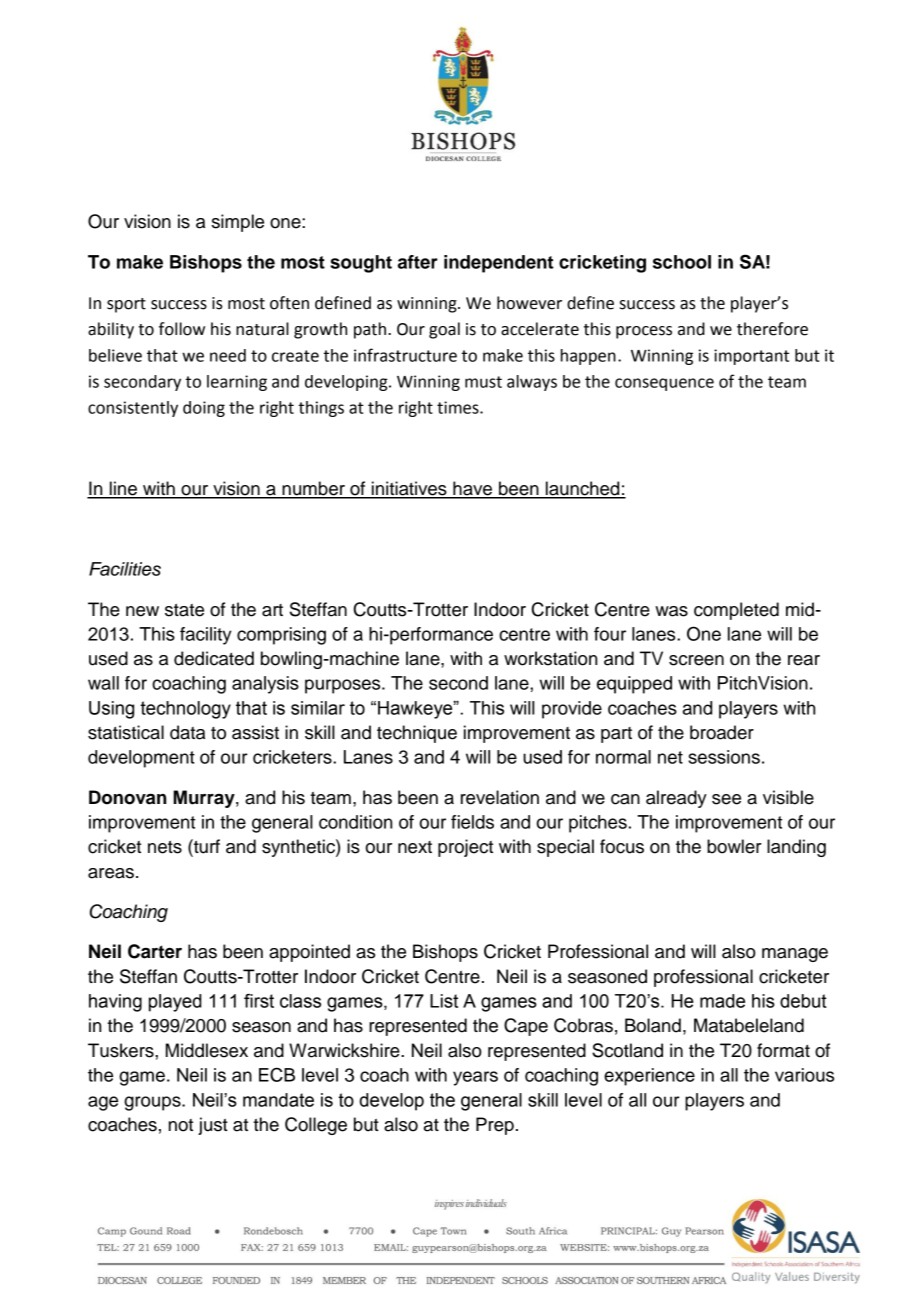 Image resolution: width=924 pixels, height=1308 pixels. Describe the element at coordinates (726, 799) in the page. I see `see` at that location.
